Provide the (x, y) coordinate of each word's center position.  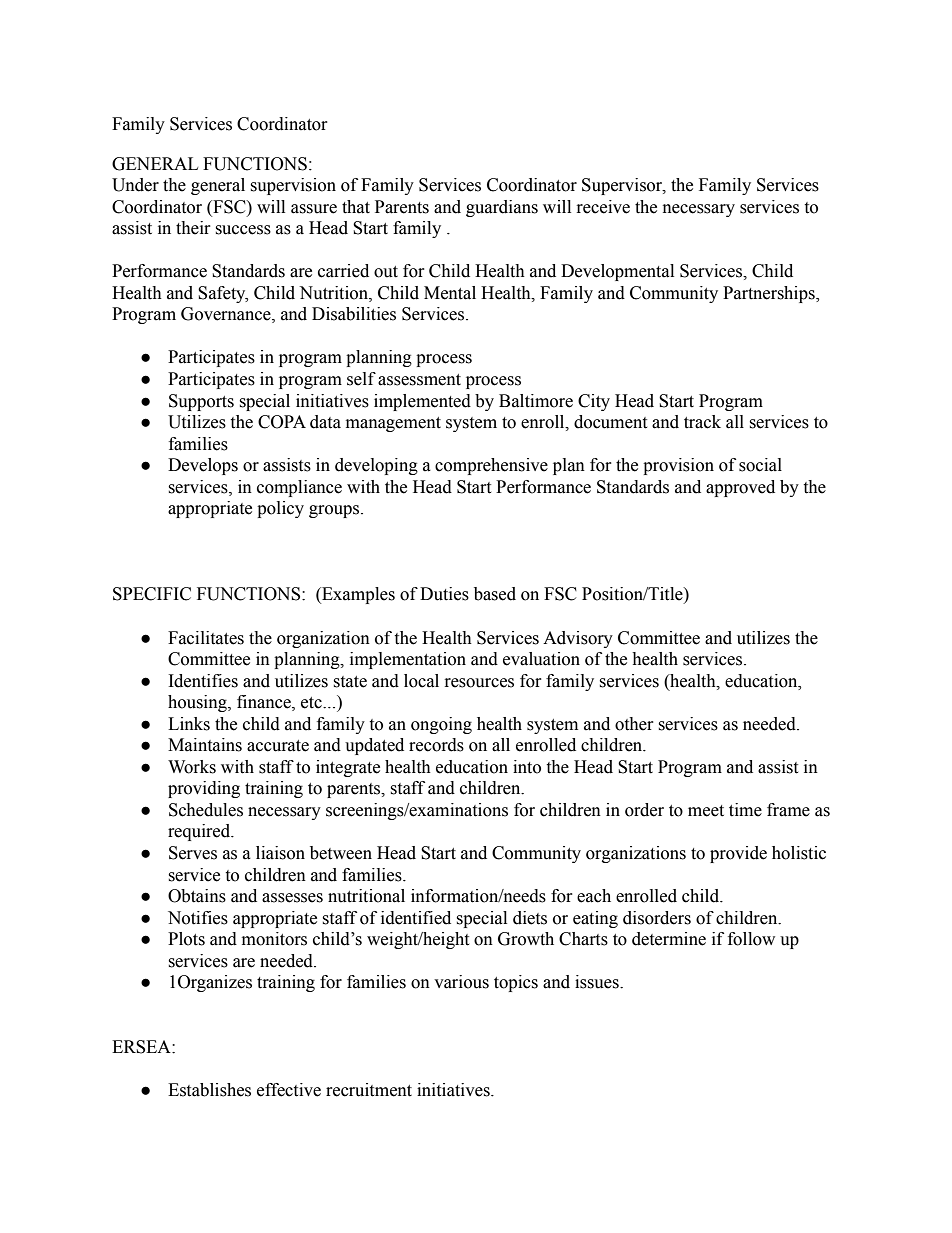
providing (204, 789)
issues (598, 982)
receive (603, 207)
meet (706, 811)
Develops (203, 466)
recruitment (369, 1090)
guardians (502, 208)
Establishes (209, 1090)
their (193, 228)
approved (740, 488)
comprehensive (491, 466)
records (436, 745)
